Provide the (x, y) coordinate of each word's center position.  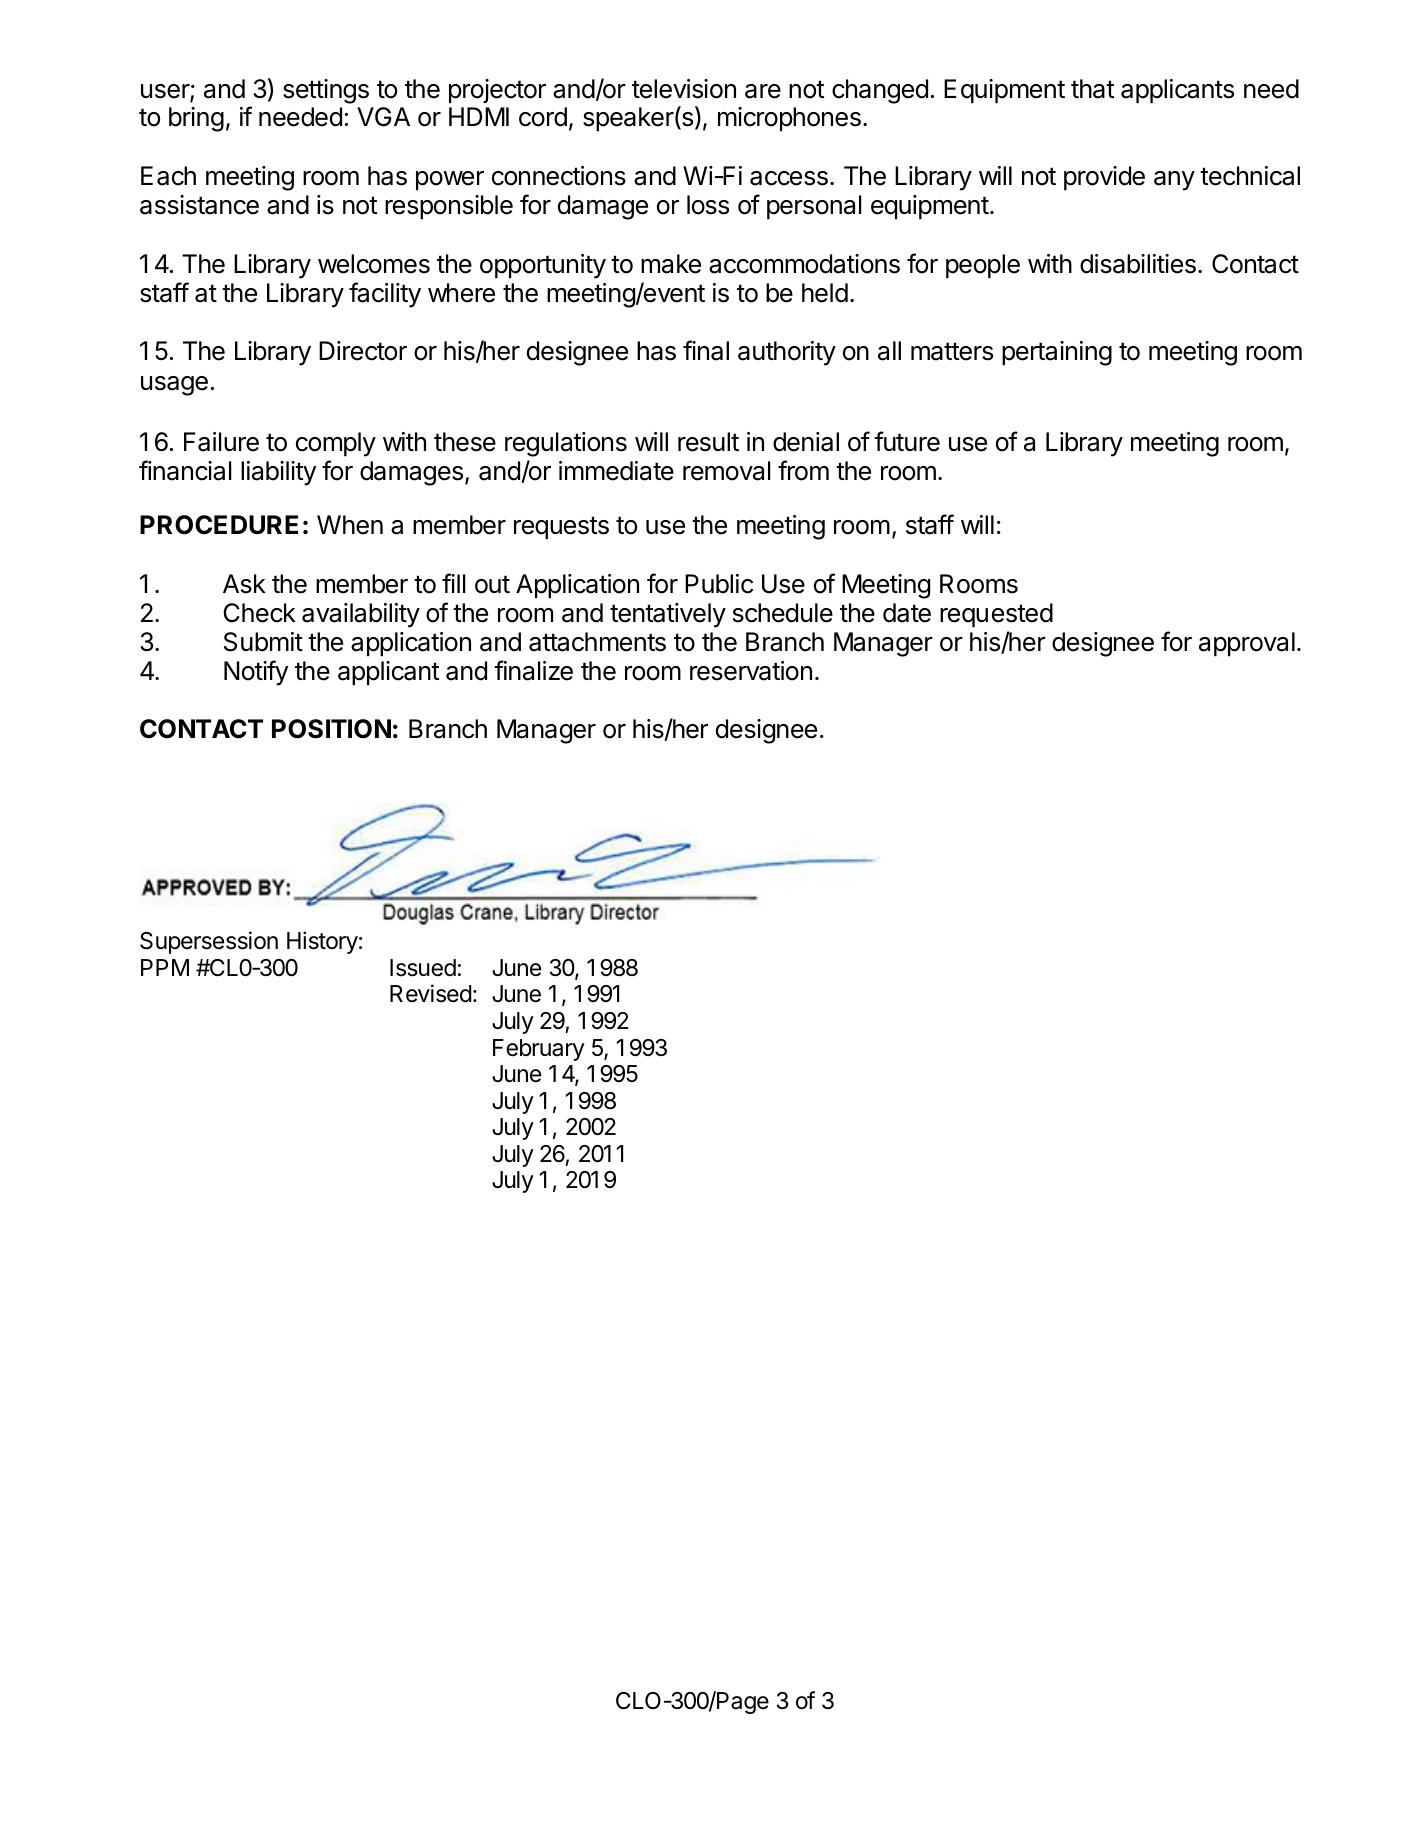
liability (279, 473)
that (1093, 89)
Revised (431, 993)
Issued (423, 968)
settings (326, 91)
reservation (751, 671)
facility (385, 295)
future (907, 441)
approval (1247, 644)
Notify (256, 673)
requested (996, 615)
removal (727, 471)
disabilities (1138, 264)
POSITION (331, 729)
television (684, 89)
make (671, 264)
